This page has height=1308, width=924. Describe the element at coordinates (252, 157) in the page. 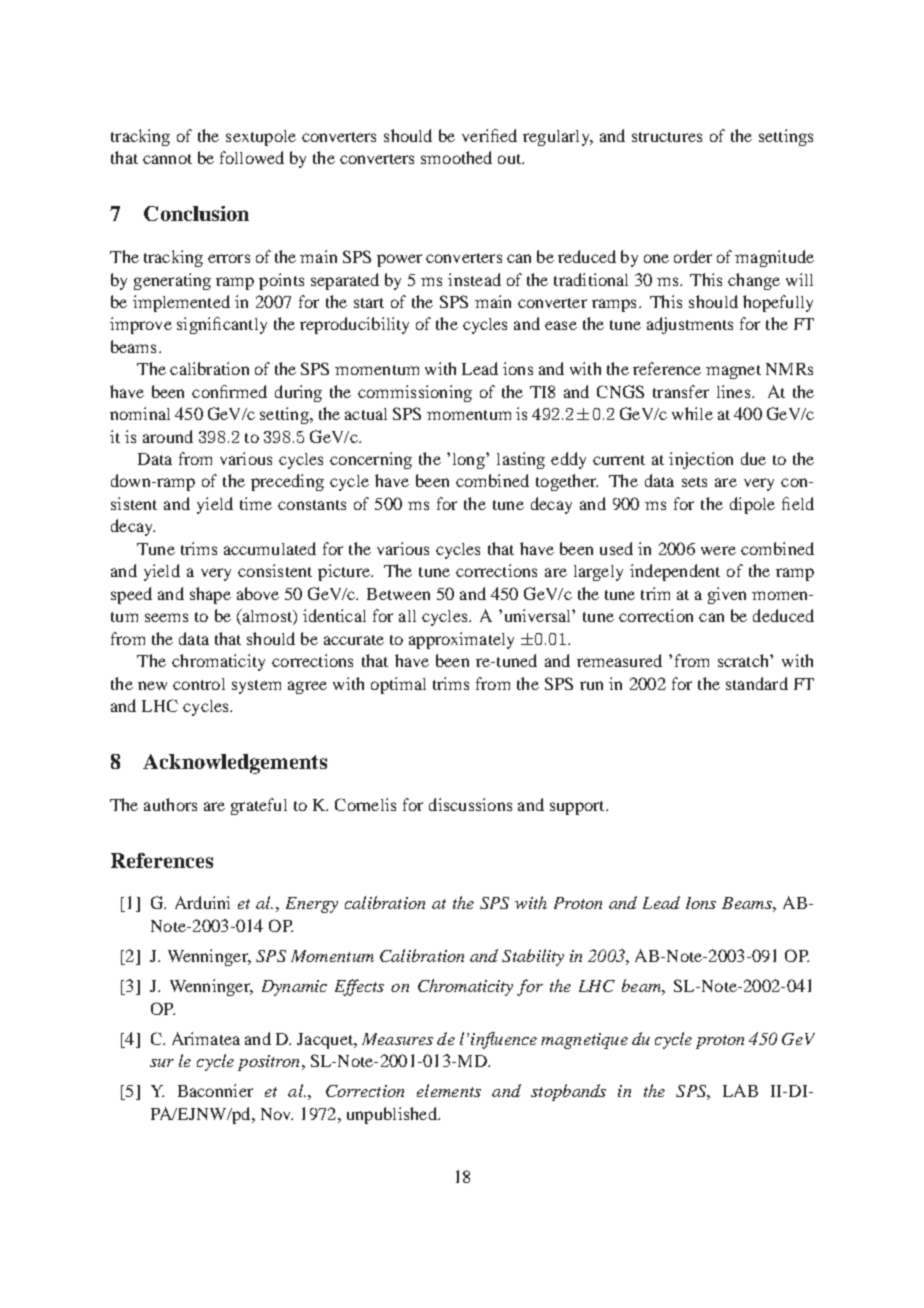

I see `followed` at that location.
